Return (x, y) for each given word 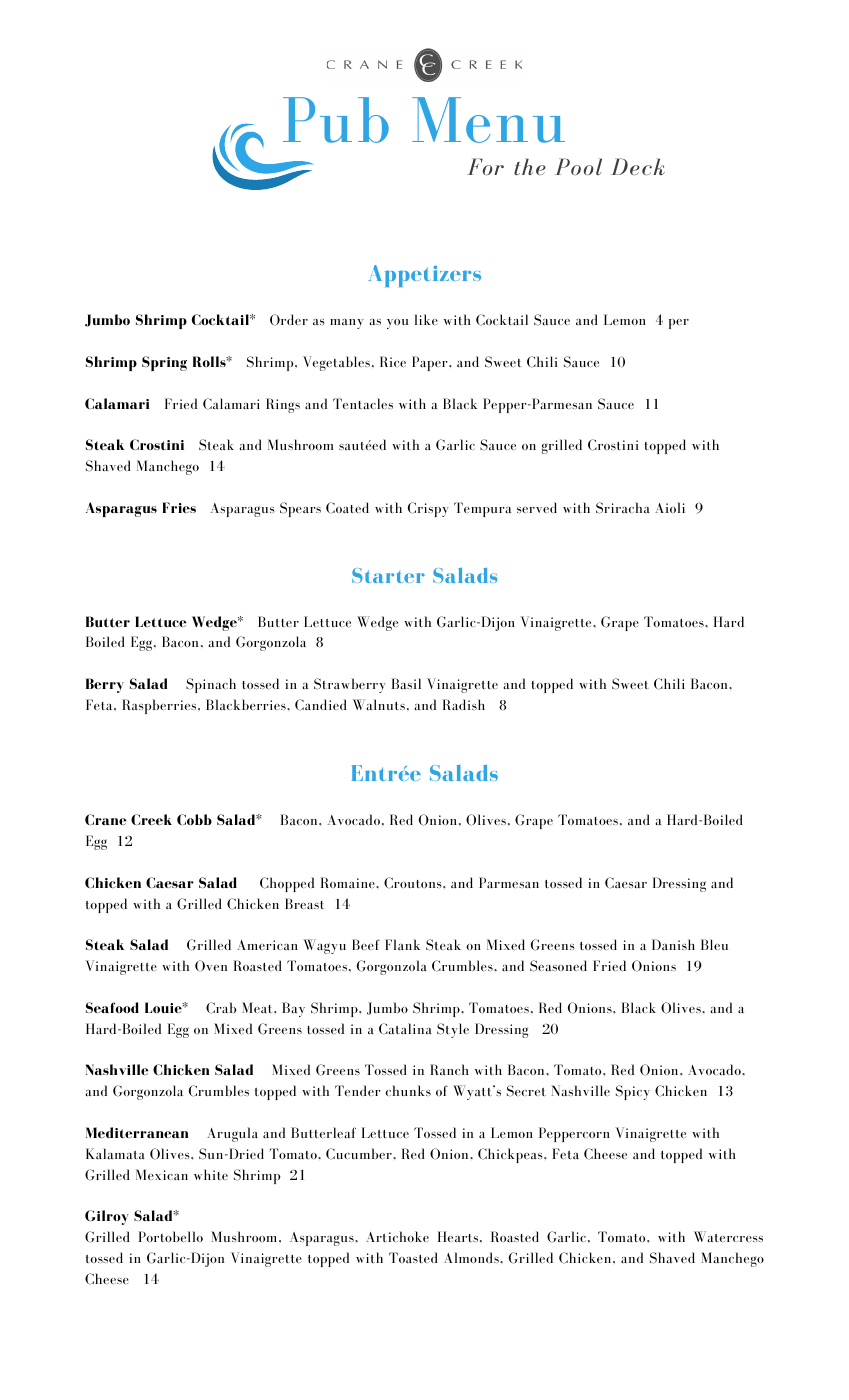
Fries (179, 507)
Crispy (428, 509)
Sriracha (623, 508)
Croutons (414, 883)
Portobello (170, 1236)
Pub (336, 120)
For (485, 166)
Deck (638, 166)
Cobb (194, 819)
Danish (673, 944)
